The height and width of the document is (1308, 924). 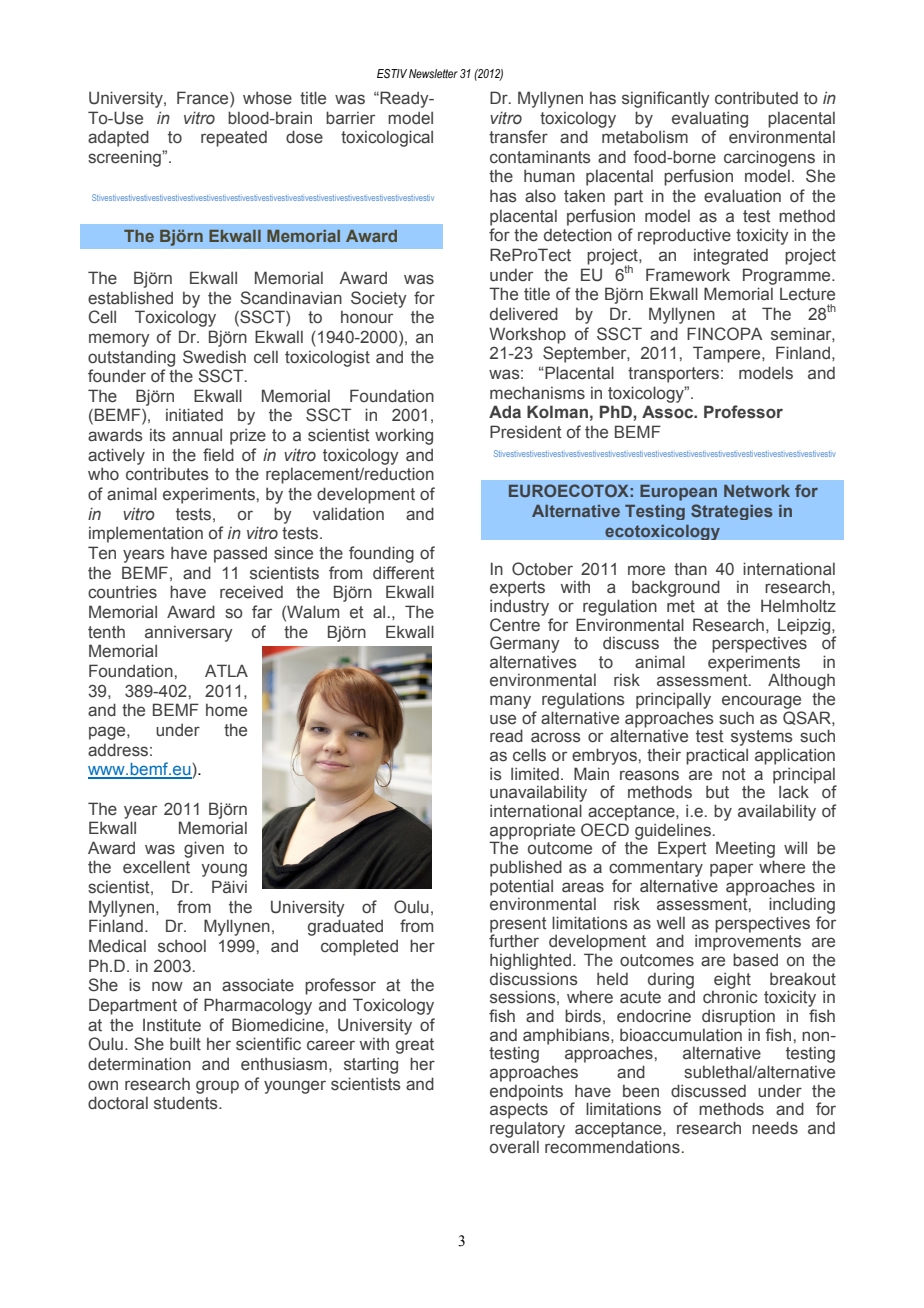 What do you see at coordinates (204, 849) in the document?
I see `given` at bounding box center [204, 849].
